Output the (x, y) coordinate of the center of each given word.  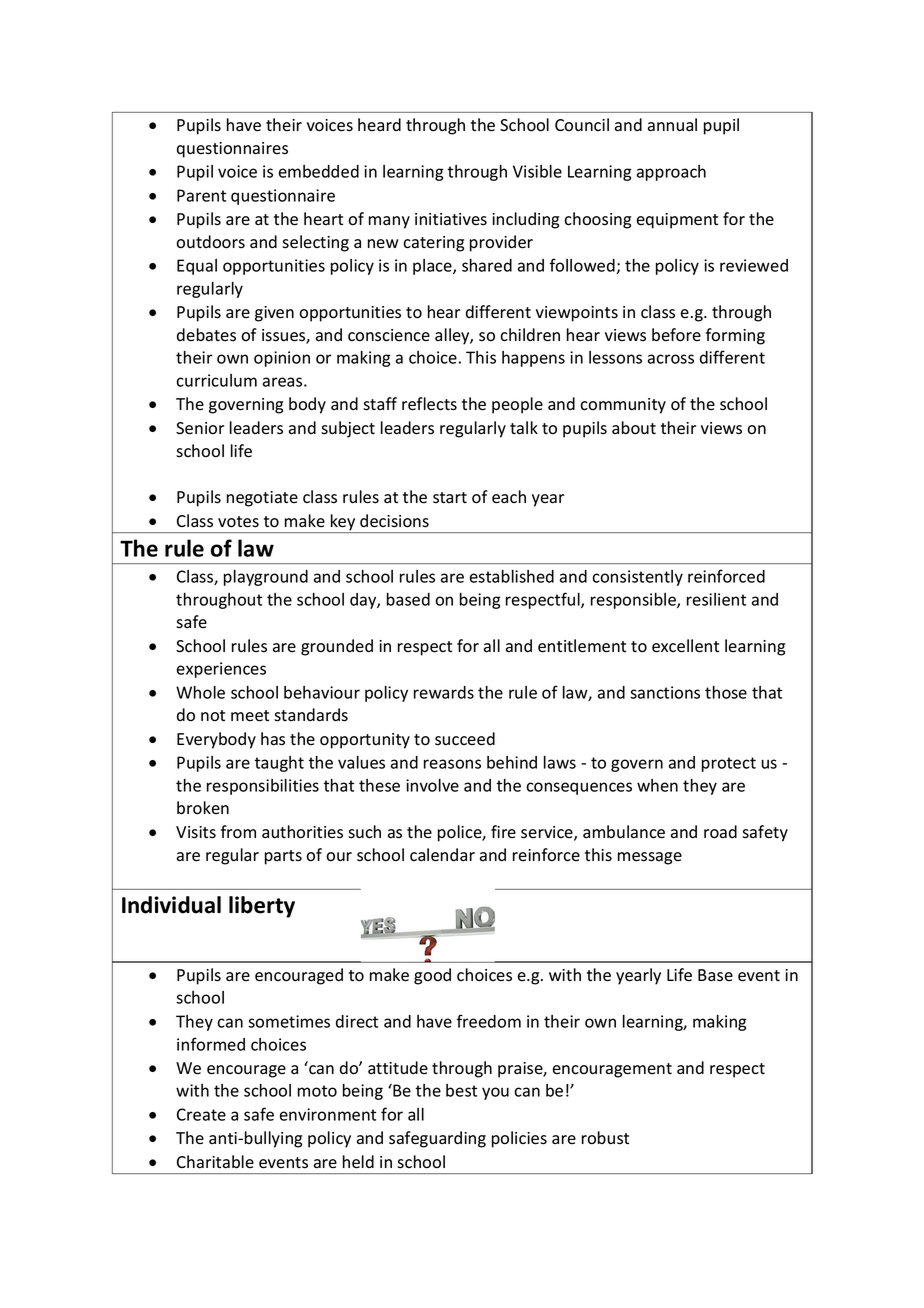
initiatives (451, 219)
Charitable (215, 1162)
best (461, 1090)
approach (671, 173)
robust (605, 1138)
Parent (201, 195)
